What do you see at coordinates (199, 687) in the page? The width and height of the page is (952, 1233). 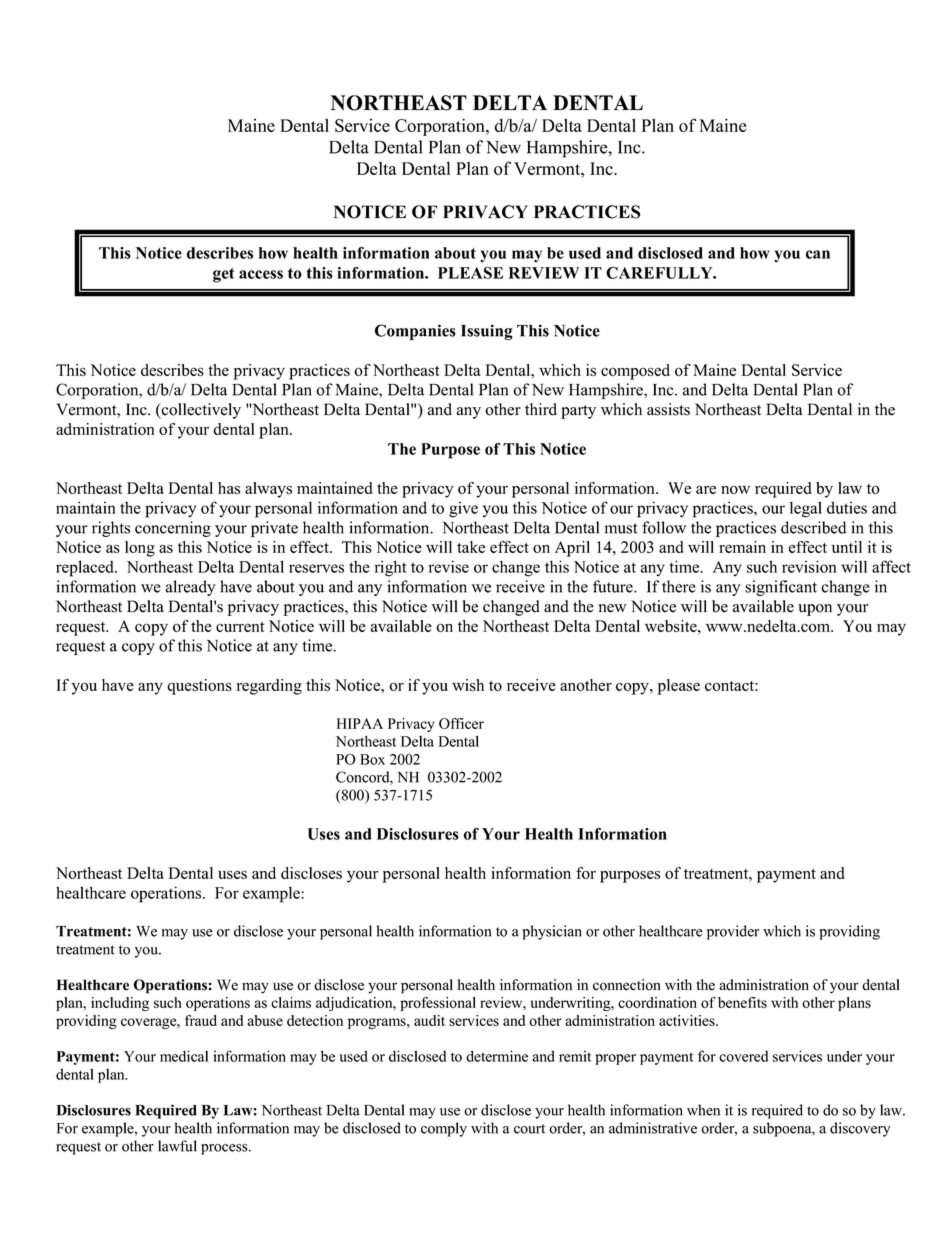 I see `questions` at bounding box center [199, 687].
